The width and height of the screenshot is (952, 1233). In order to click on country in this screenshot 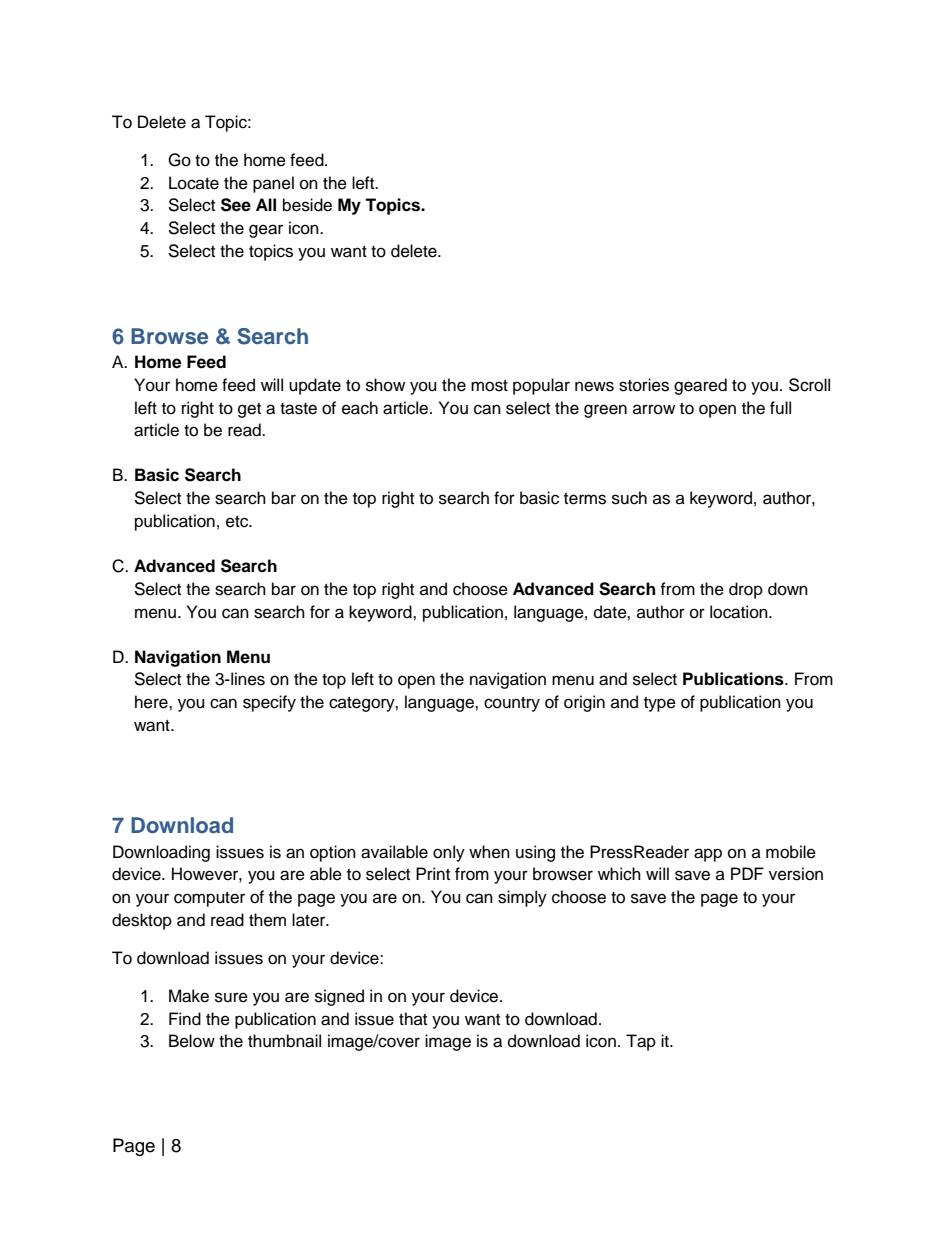, I will do `click(512, 704)`.
